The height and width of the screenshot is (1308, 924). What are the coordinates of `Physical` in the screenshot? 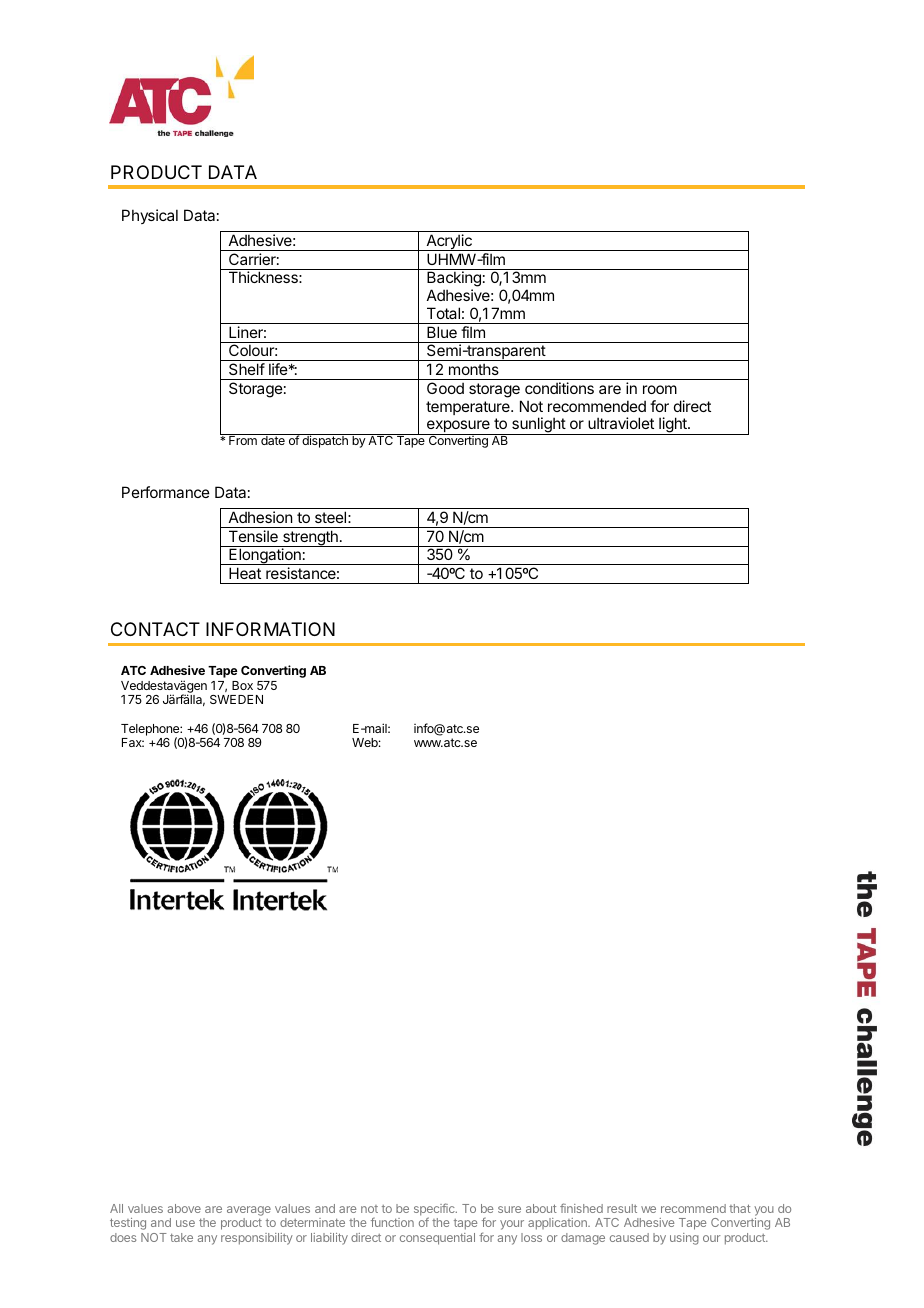 It's located at (150, 216).
